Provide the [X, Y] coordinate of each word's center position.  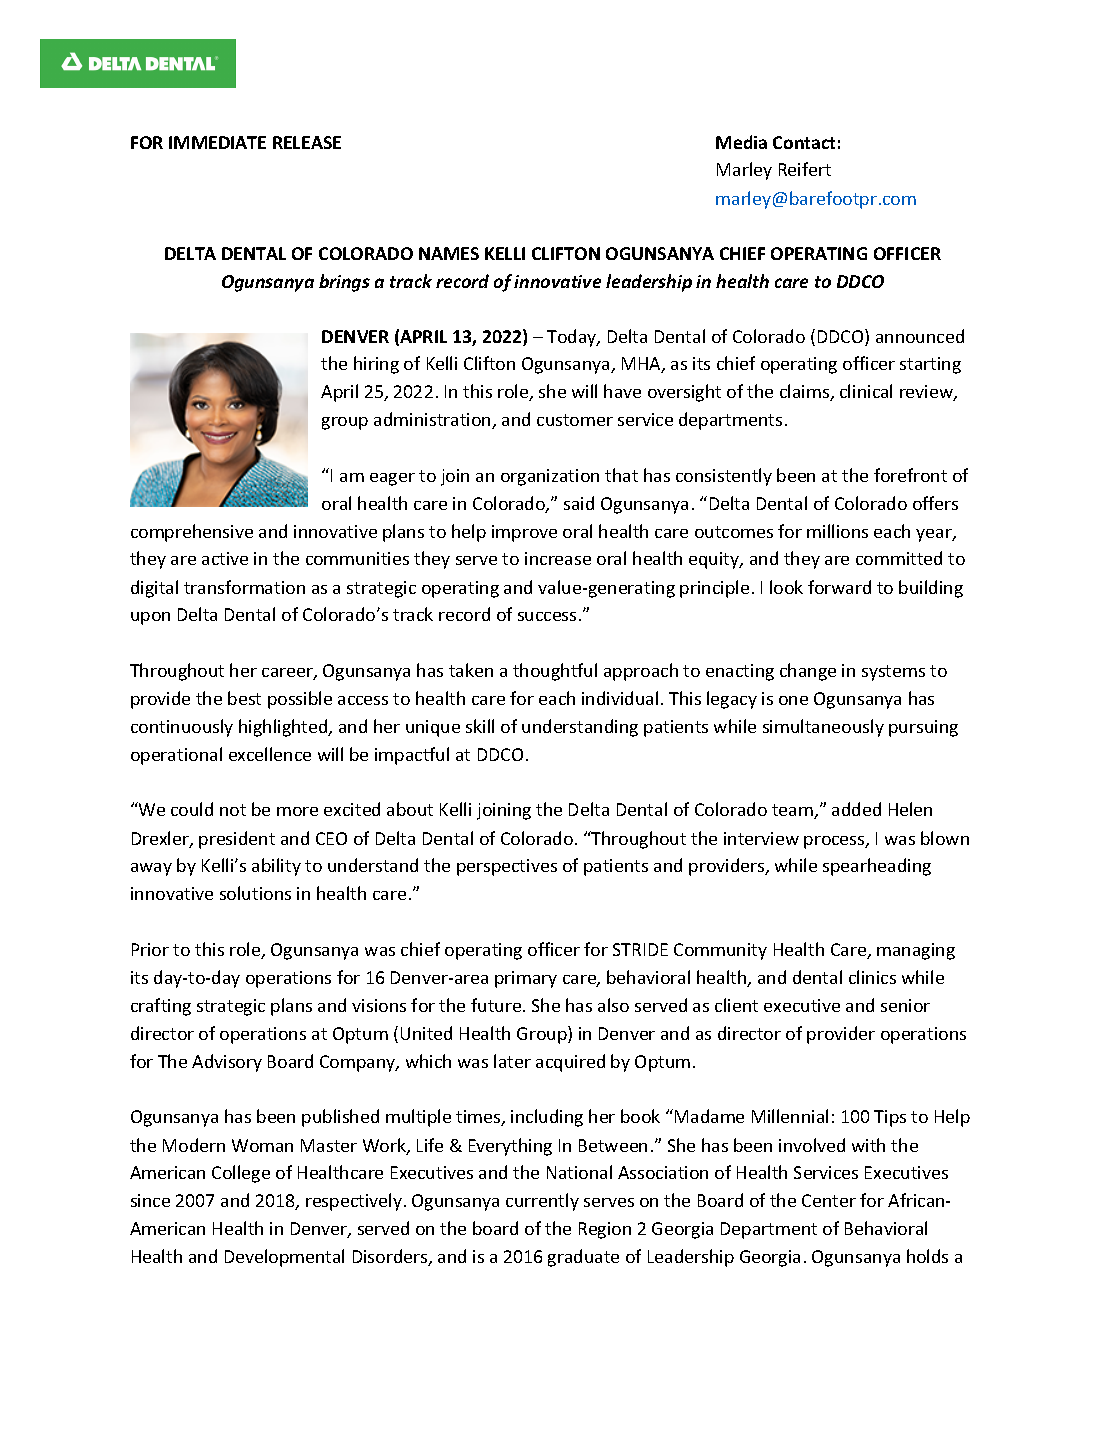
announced [920, 336]
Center [829, 1200]
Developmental [284, 1258]
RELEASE [307, 142]
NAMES [449, 253]
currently [542, 1202]
